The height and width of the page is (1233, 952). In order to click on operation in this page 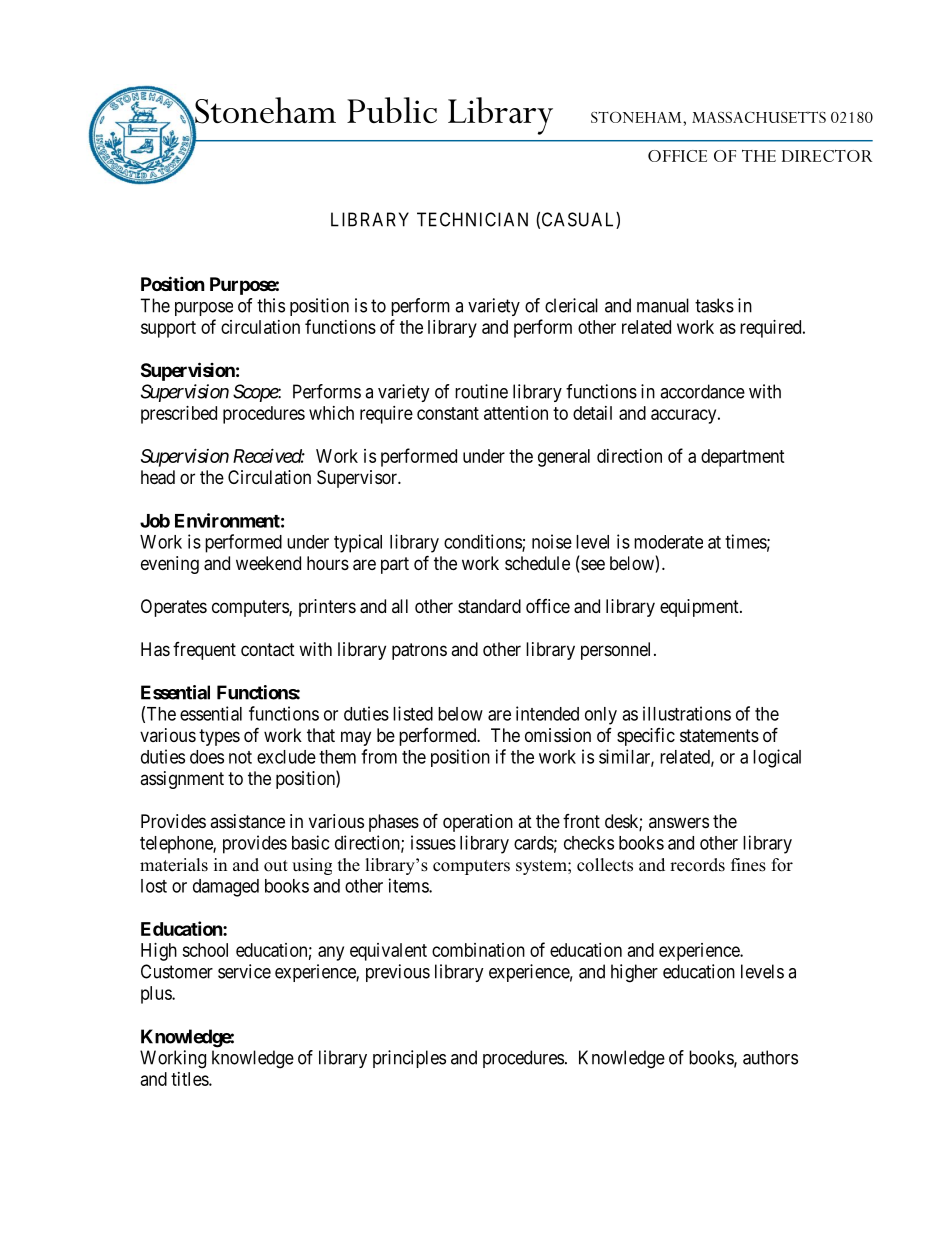, I will do `click(478, 823)`.
